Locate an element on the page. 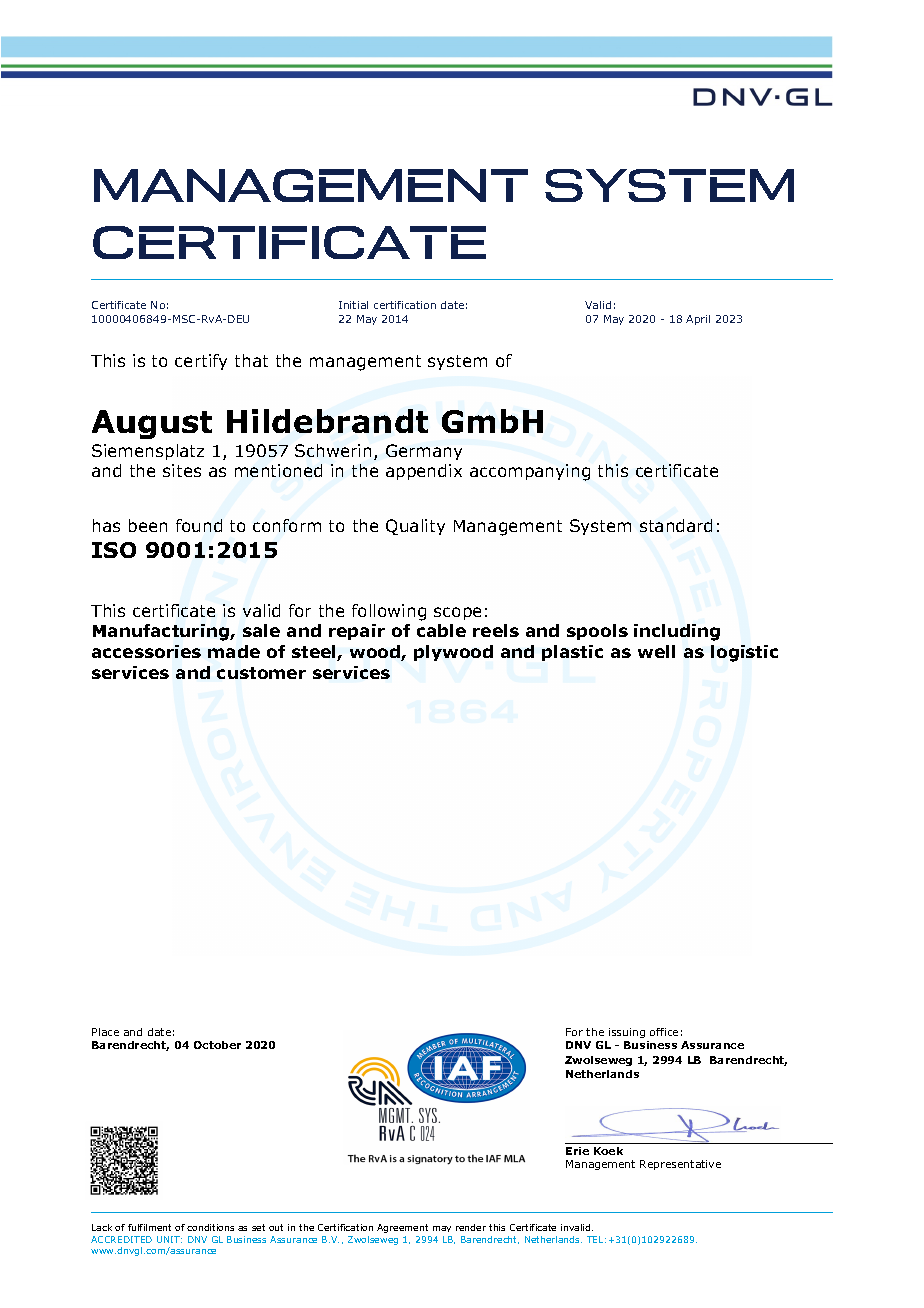 Image resolution: width=924 pixels, height=1308 pixels. Manufacturing is located at coordinates (162, 632).
